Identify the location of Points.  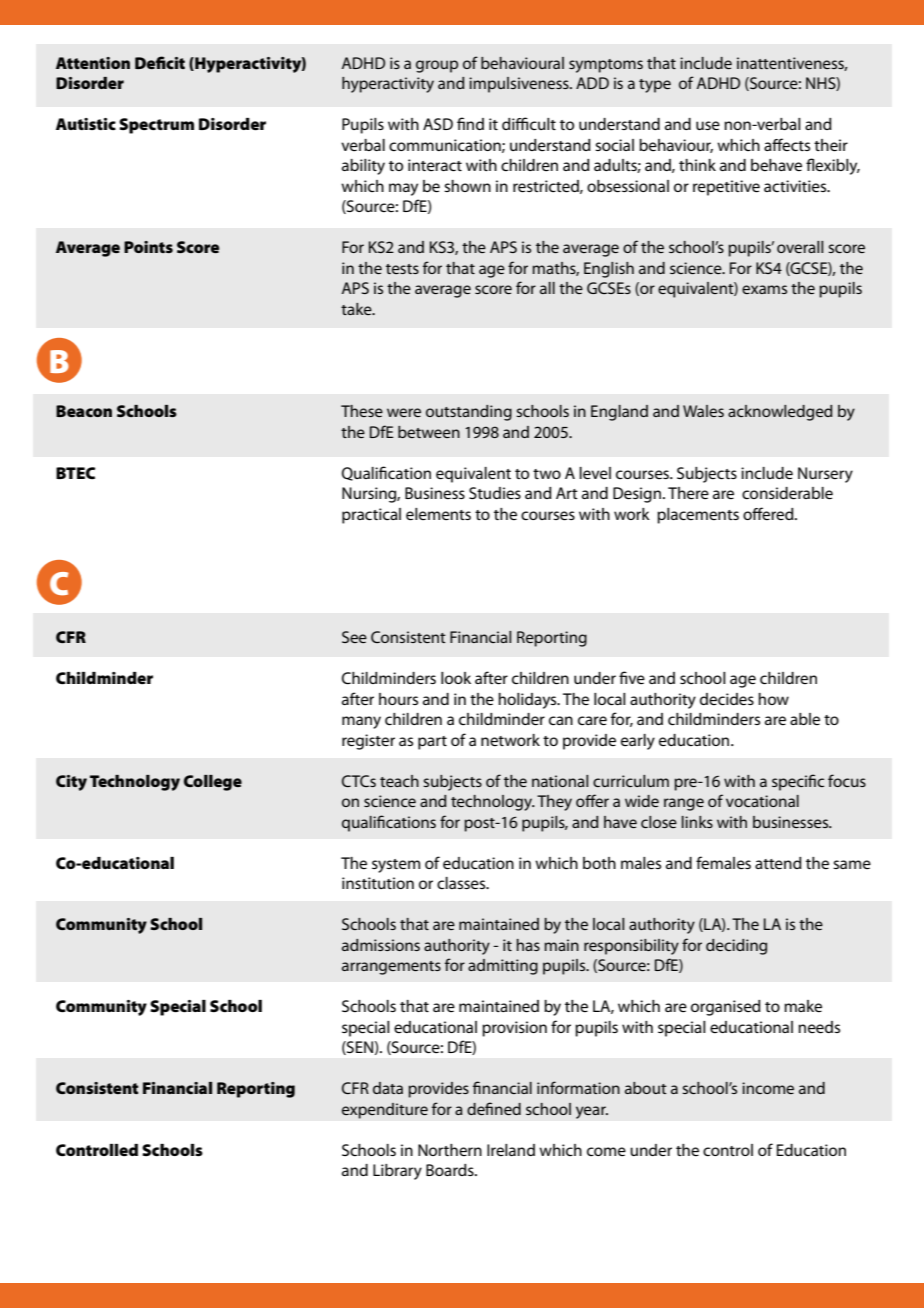
(148, 247).
